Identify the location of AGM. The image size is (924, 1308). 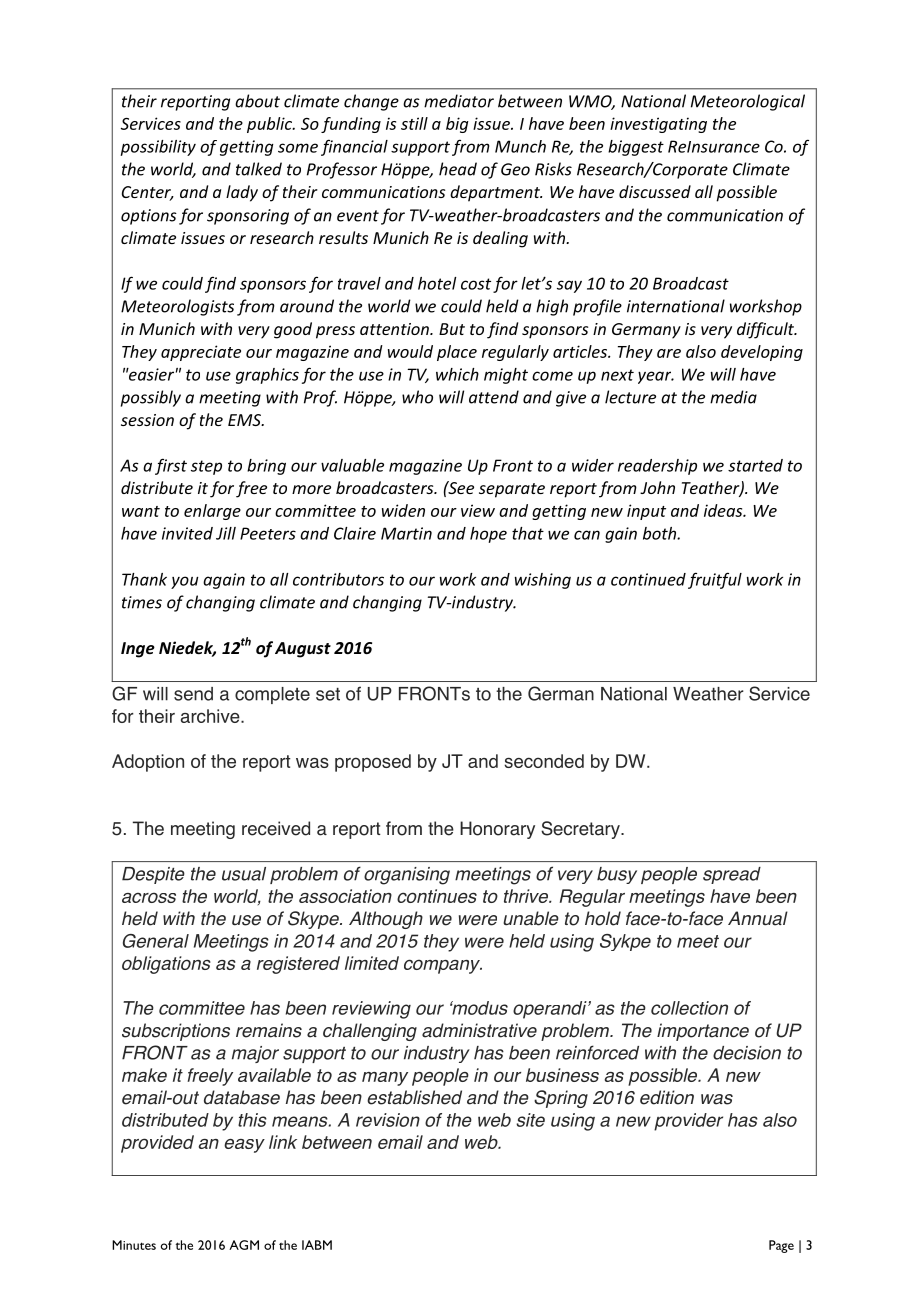
(244, 1245).
